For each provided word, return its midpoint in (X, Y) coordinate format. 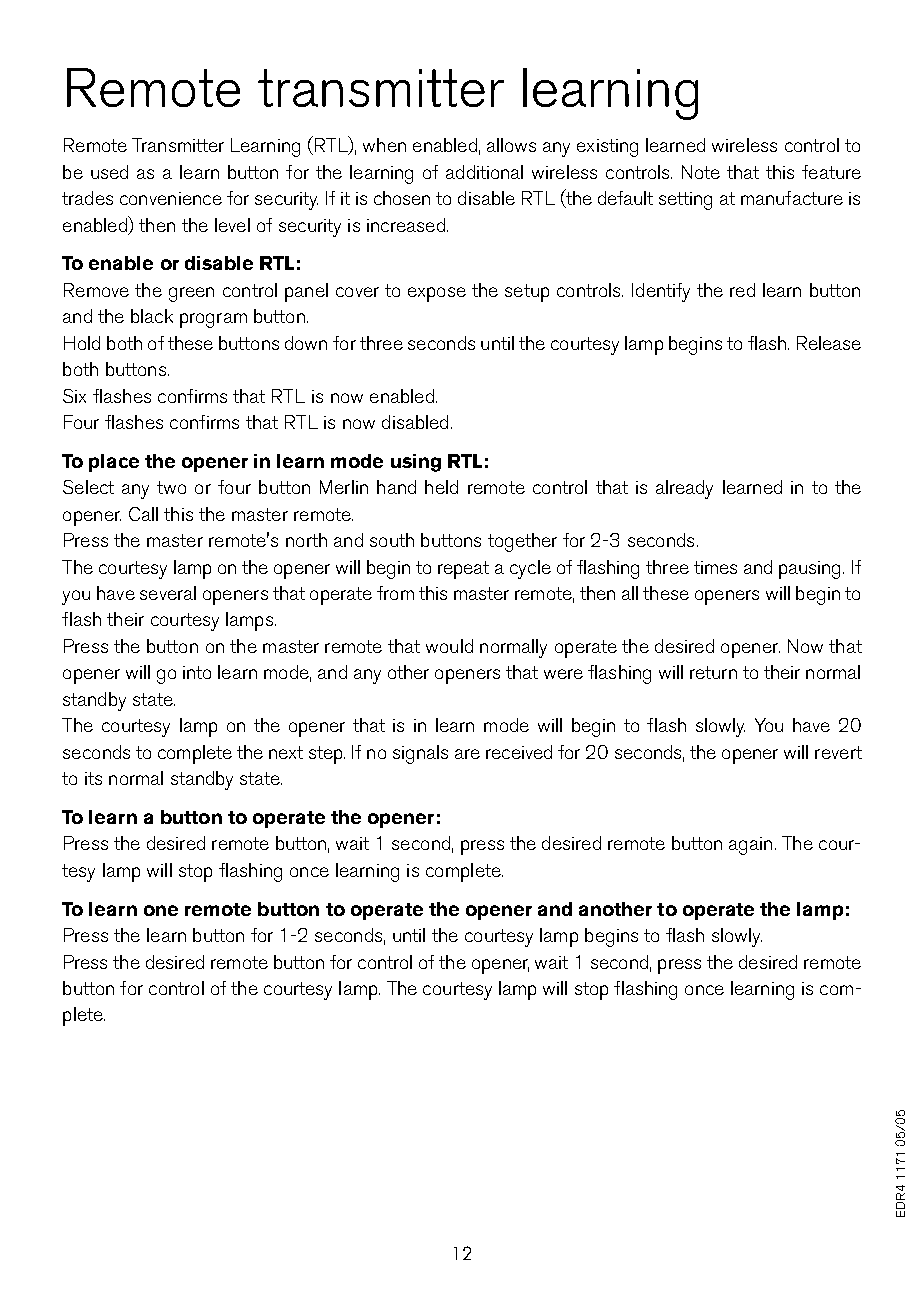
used (109, 172)
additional (484, 172)
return (713, 672)
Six (74, 396)
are (467, 754)
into (197, 672)
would (449, 646)
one (161, 910)
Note (701, 172)
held (441, 487)
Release (829, 343)
